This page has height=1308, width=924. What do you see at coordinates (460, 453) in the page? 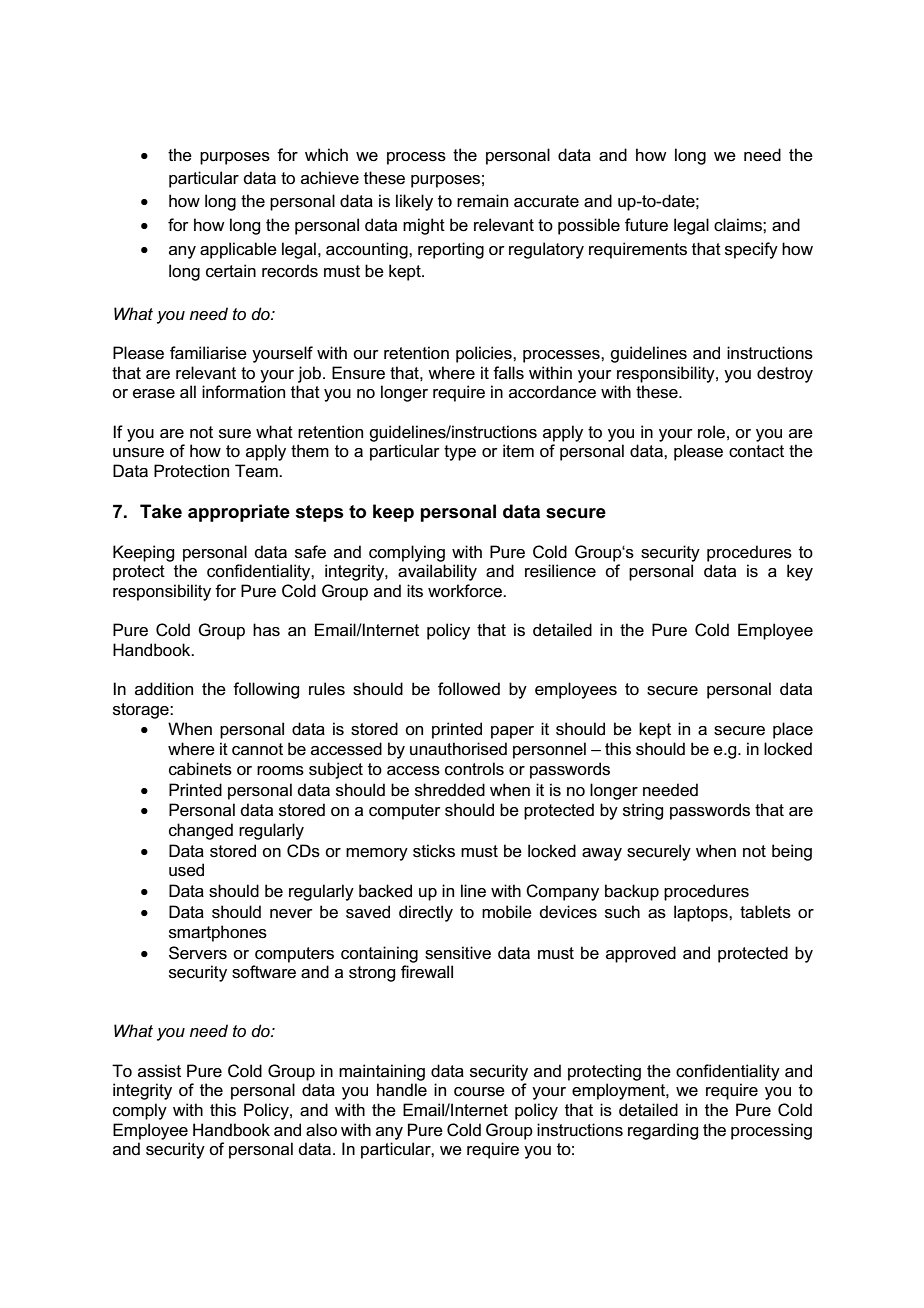
I see `type` at bounding box center [460, 453].
